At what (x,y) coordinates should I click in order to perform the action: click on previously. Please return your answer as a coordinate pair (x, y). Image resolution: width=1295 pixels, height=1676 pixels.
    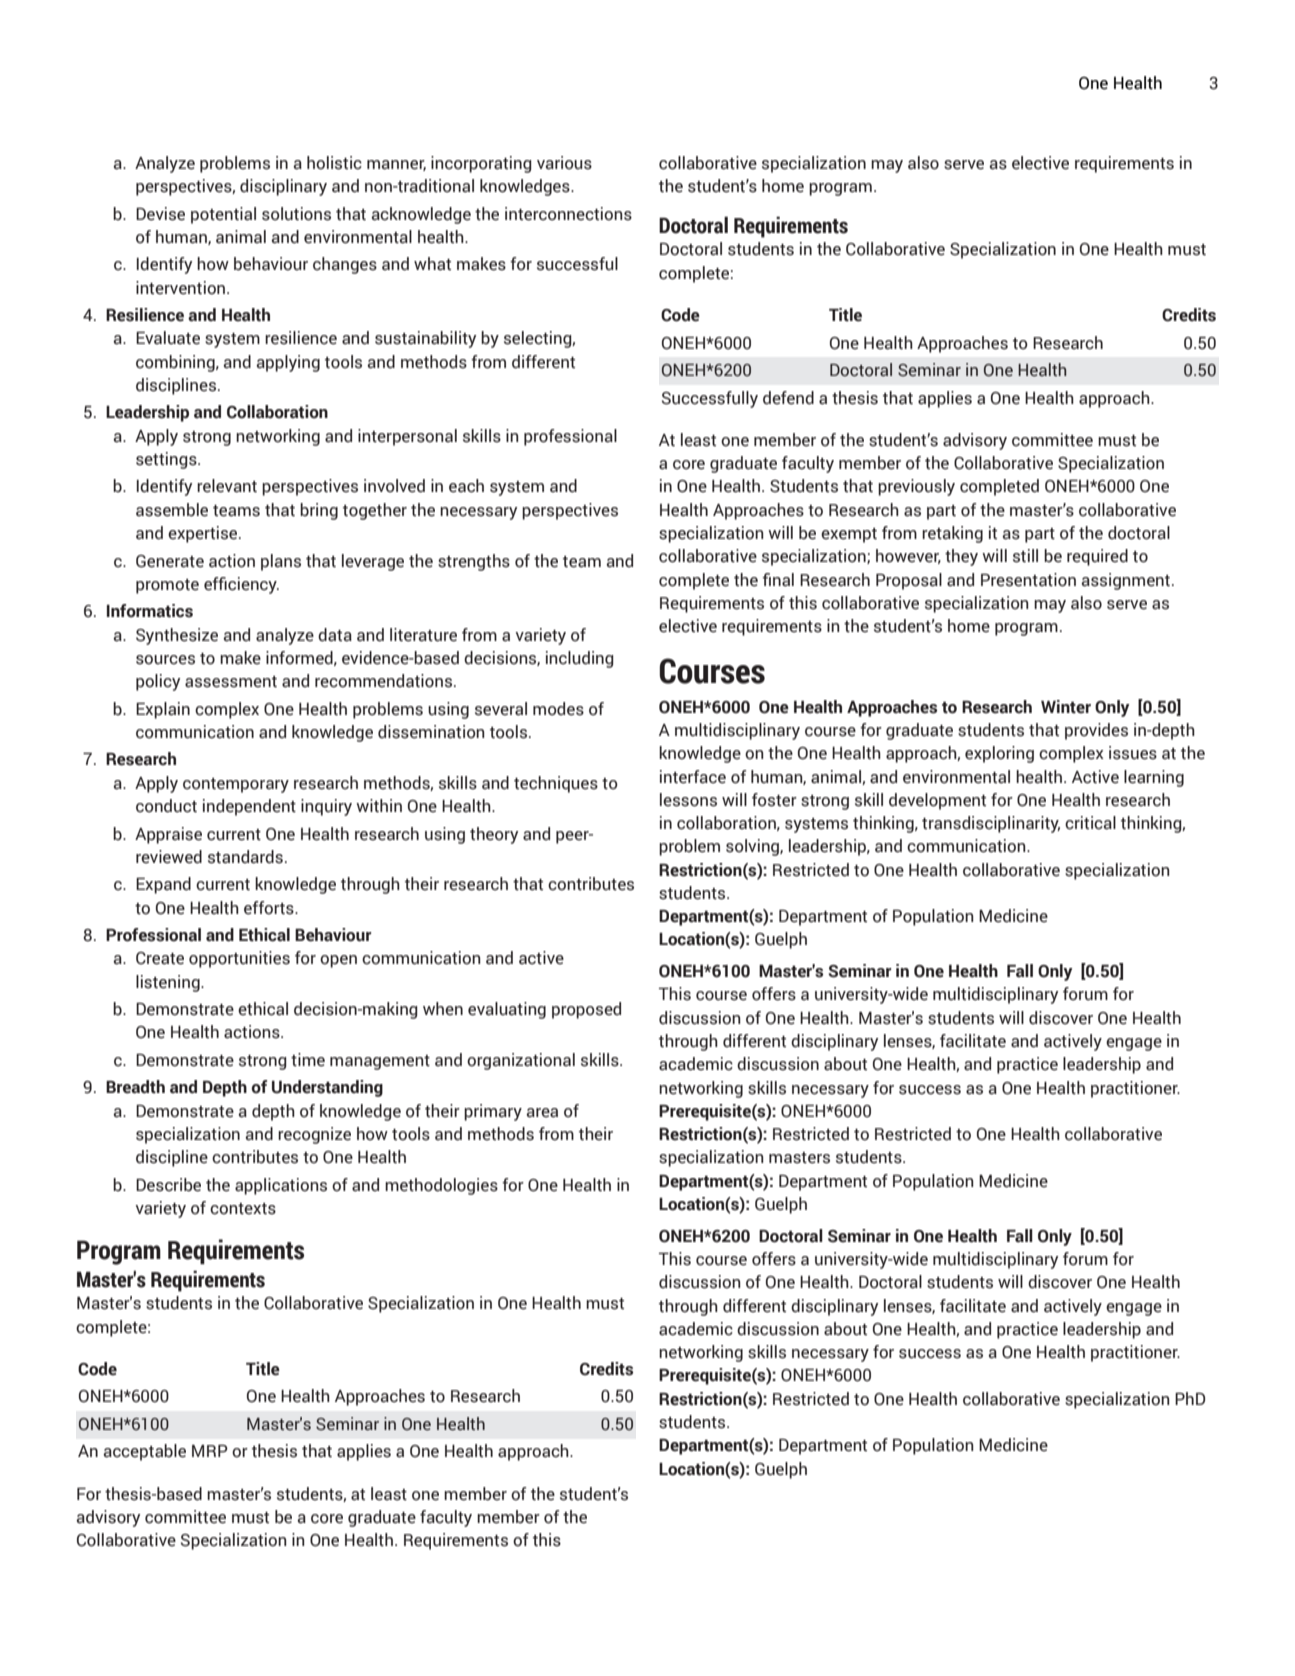
    Looking at the image, I should click on (916, 487).
